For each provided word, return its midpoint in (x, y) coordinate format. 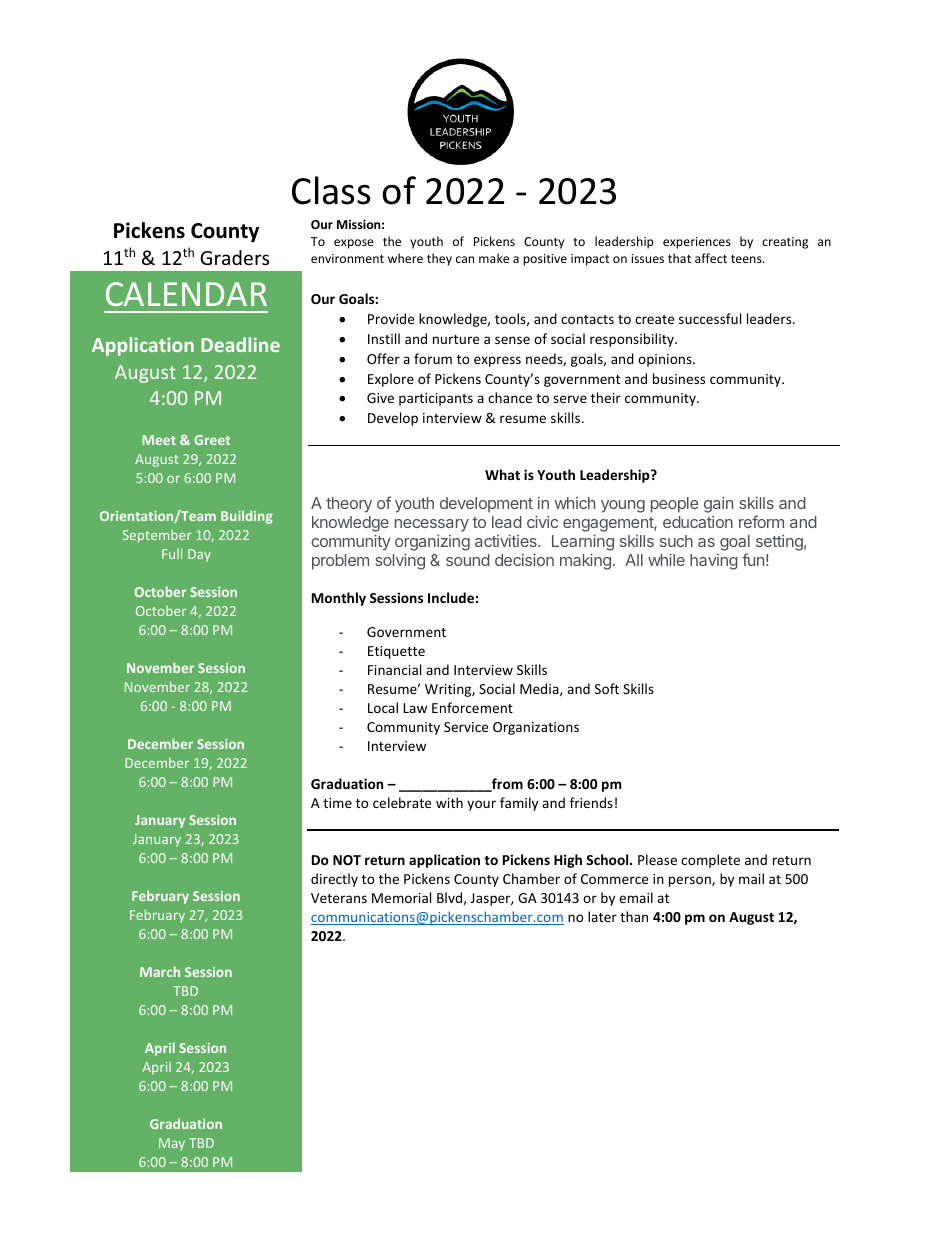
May (172, 1144)
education (698, 522)
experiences (697, 243)
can (465, 259)
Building (247, 517)
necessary (432, 525)
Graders (234, 257)
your (481, 805)
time (337, 803)
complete (710, 861)
